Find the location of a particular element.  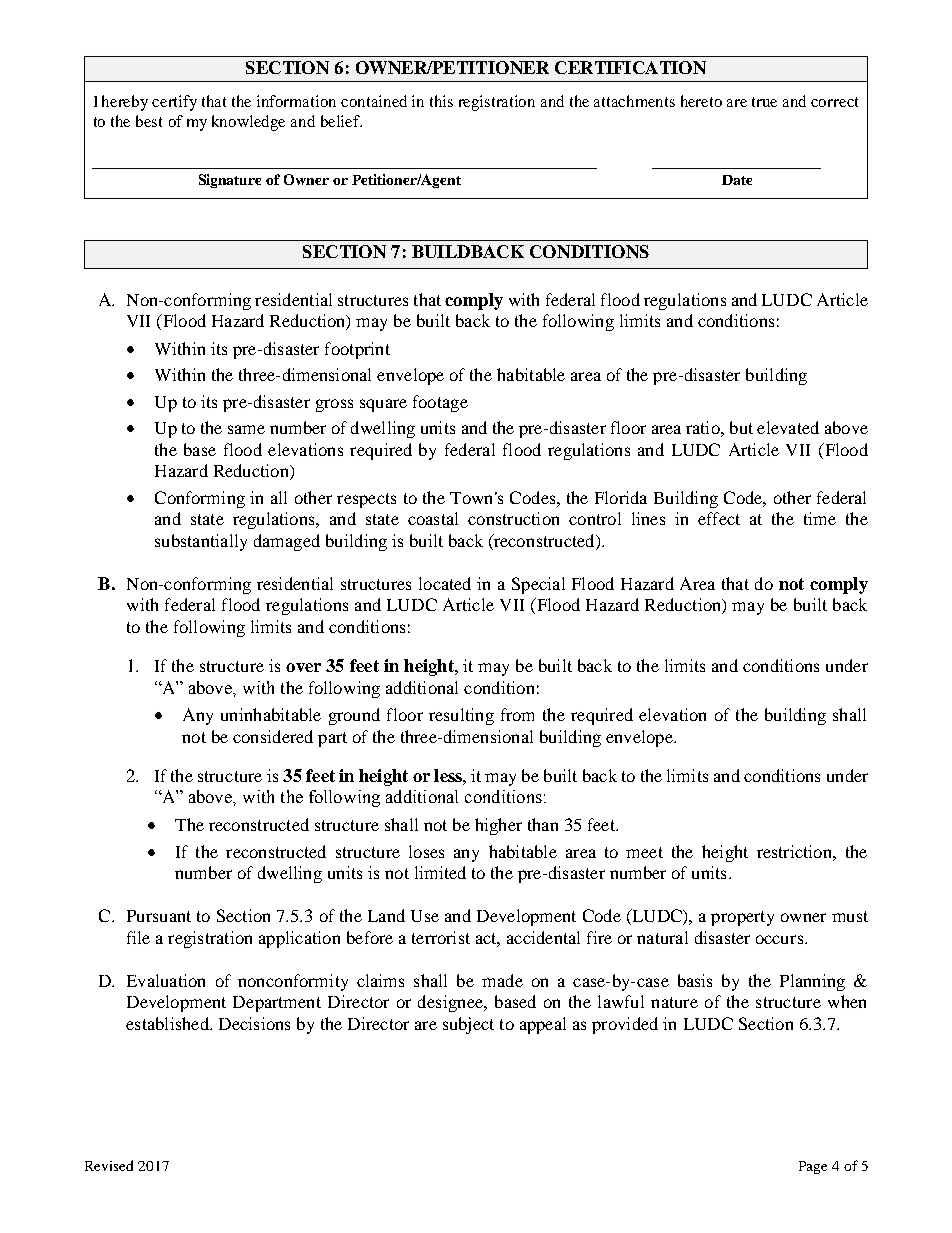

true is located at coordinates (764, 102).
